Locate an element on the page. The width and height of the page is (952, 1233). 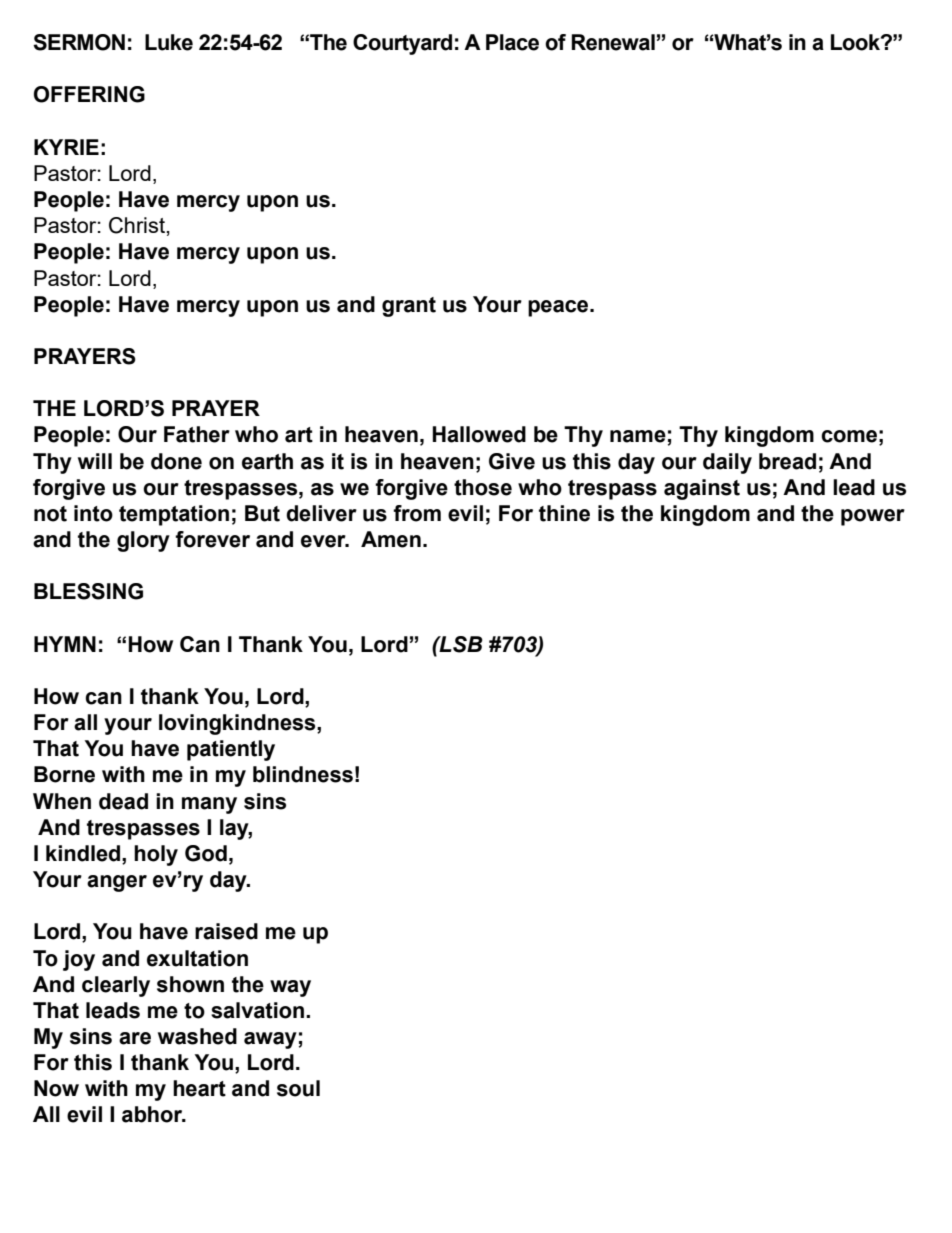
grant is located at coordinates (409, 307).
